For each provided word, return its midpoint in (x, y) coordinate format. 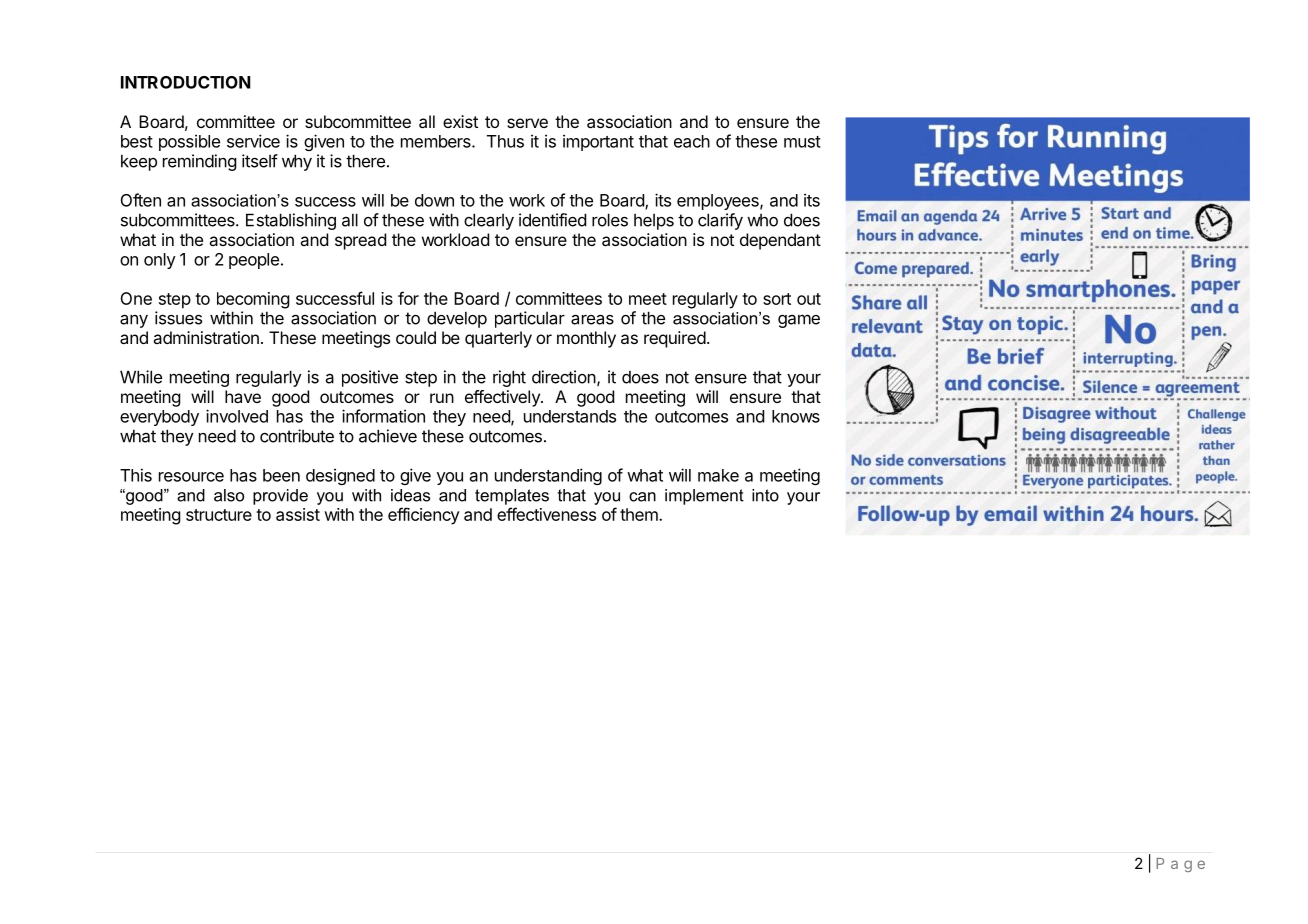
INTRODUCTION (186, 82)
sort (777, 299)
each (692, 141)
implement (704, 497)
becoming (253, 300)
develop (457, 319)
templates (512, 497)
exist (460, 121)
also (229, 495)
